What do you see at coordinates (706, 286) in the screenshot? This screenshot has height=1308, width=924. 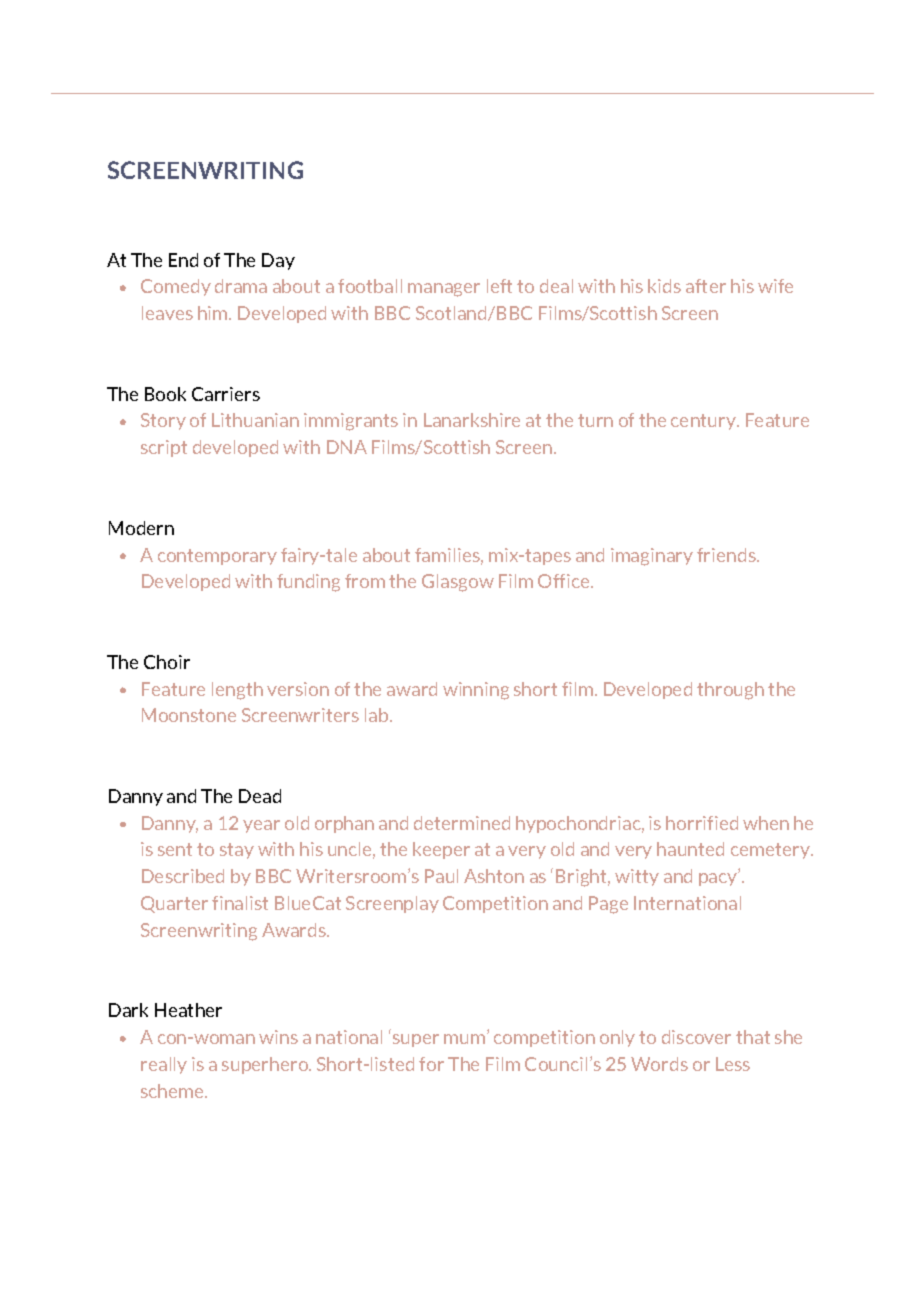 I see `after` at bounding box center [706, 286].
